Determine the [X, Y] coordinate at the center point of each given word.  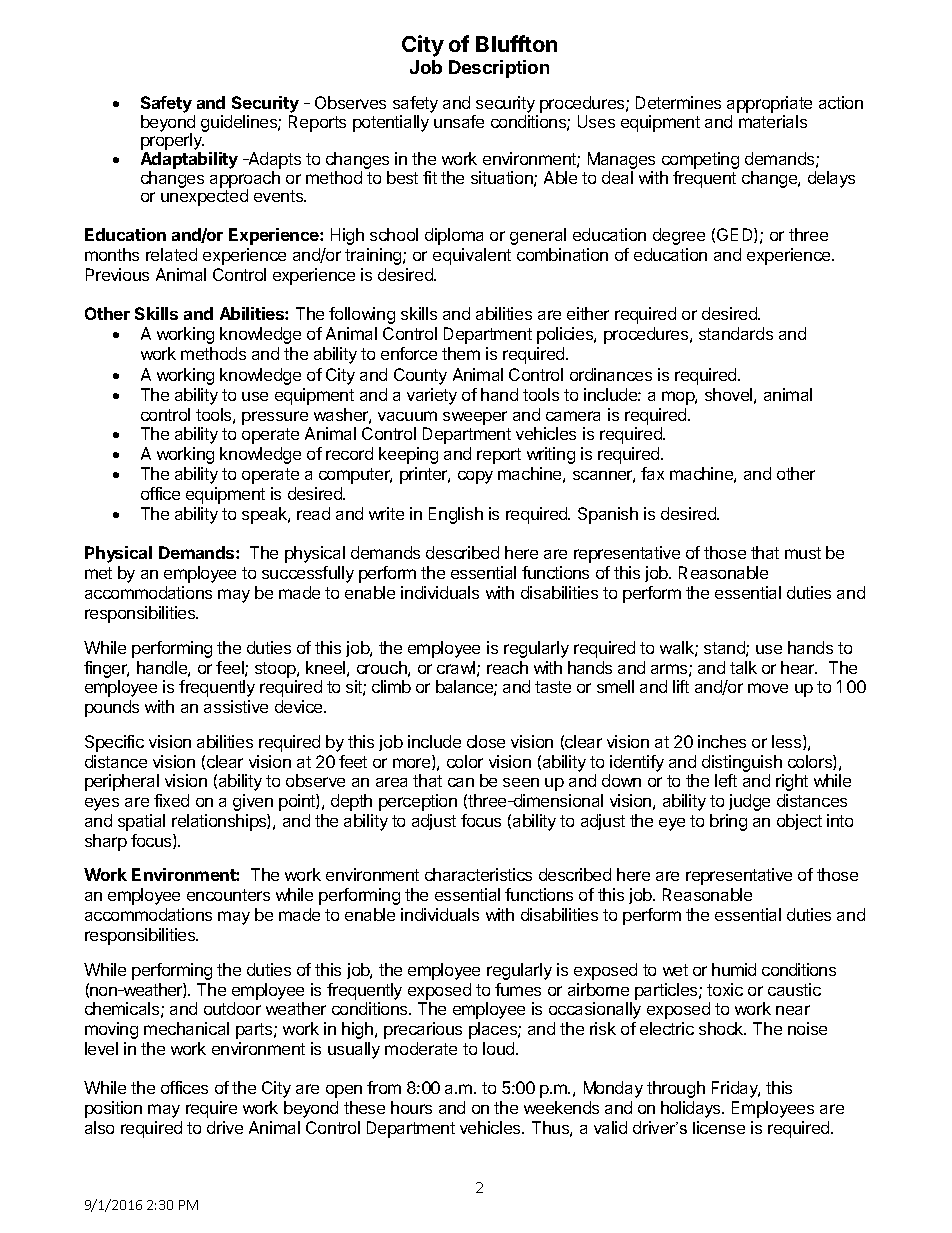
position [113, 1109]
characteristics [478, 874]
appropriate [769, 104]
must [803, 553]
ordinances [611, 374]
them [461, 353]
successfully [308, 574]
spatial [141, 822]
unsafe [459, 121]
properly [172, 143]
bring [728, 822]
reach [507, 667]
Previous [117, 274]
